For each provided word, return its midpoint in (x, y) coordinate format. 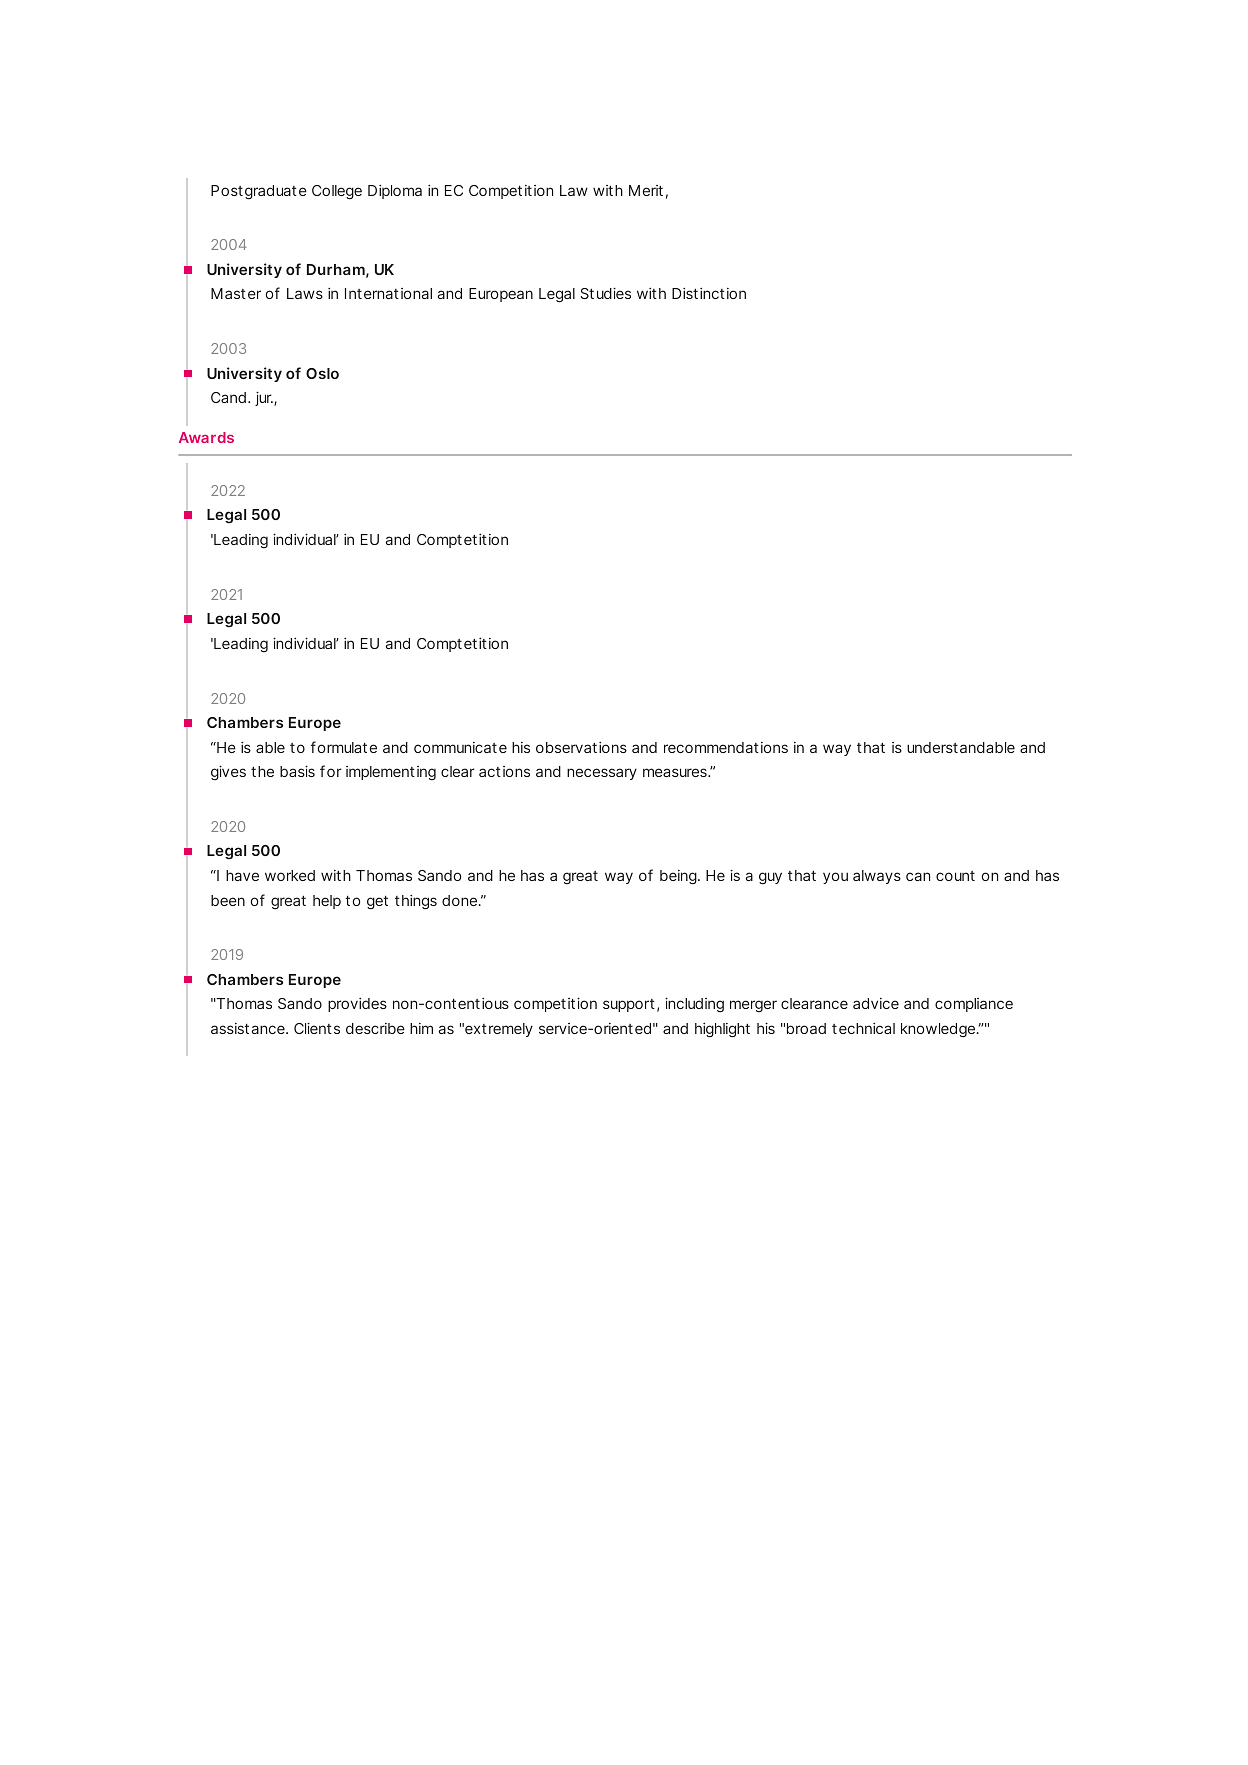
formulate (344, 747)
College (337, 192)
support (629, 1005)
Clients (317, 1028)
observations (581, 747)
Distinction (709, 293)
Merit (646, 190)
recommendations (726, 747)
